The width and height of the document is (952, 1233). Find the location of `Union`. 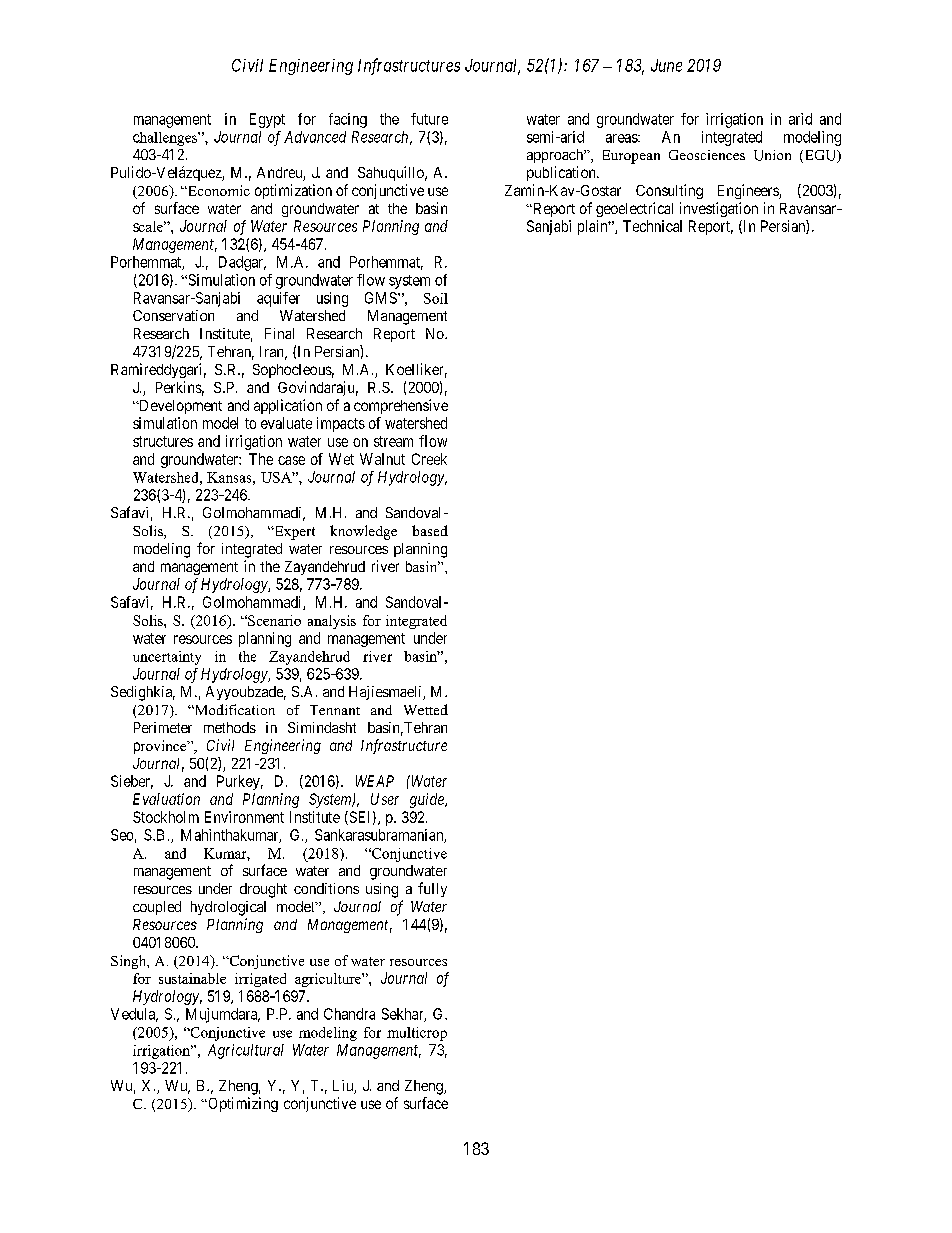

Union is located at coordinates (772, 155).
